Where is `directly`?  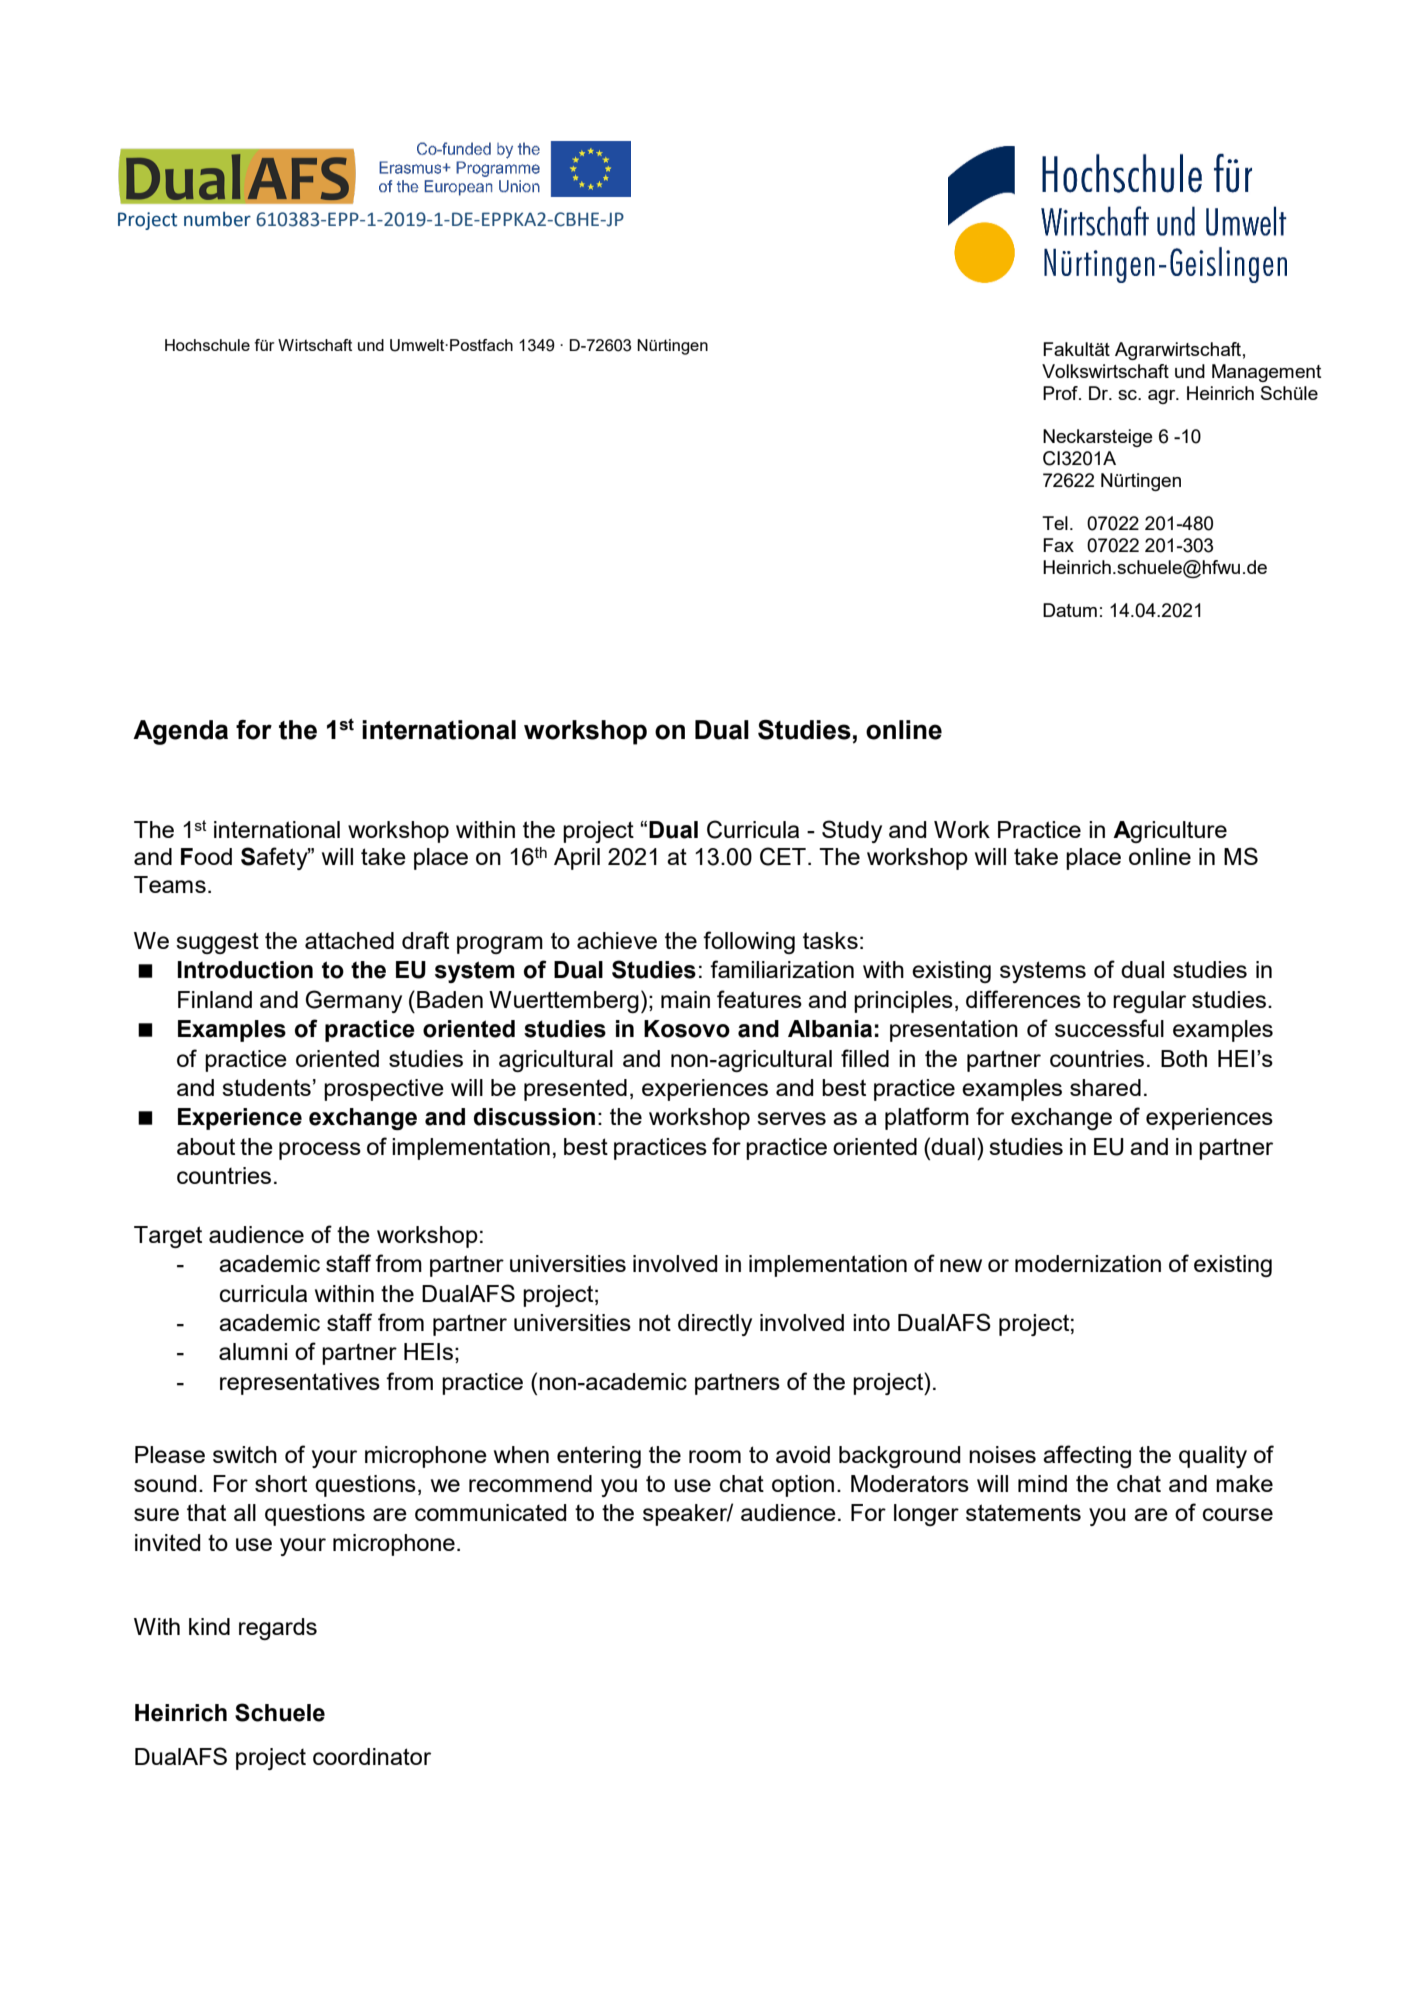
directly is located at coordinates (715, 1325).
